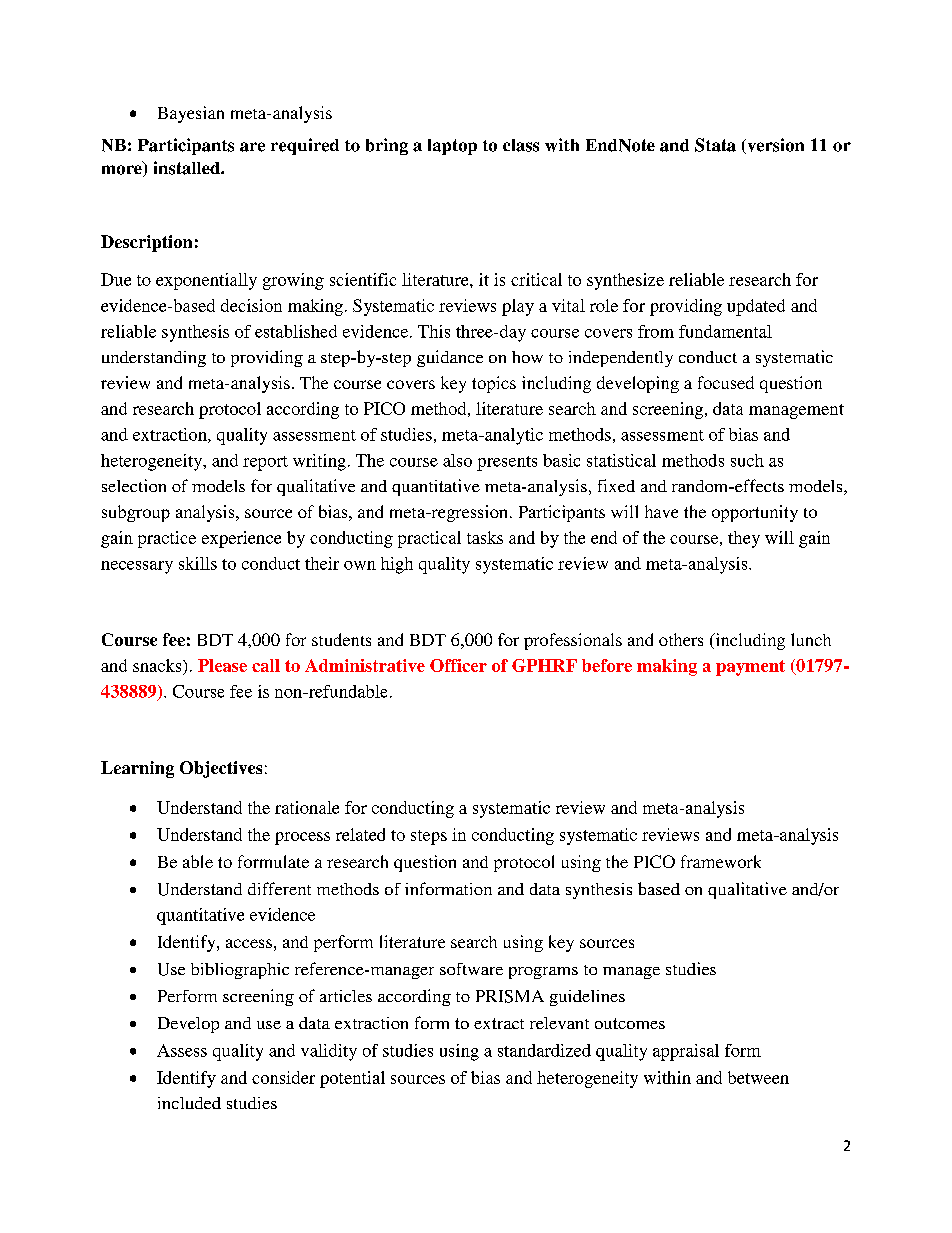  I want to click on such, so click(747, 460).
